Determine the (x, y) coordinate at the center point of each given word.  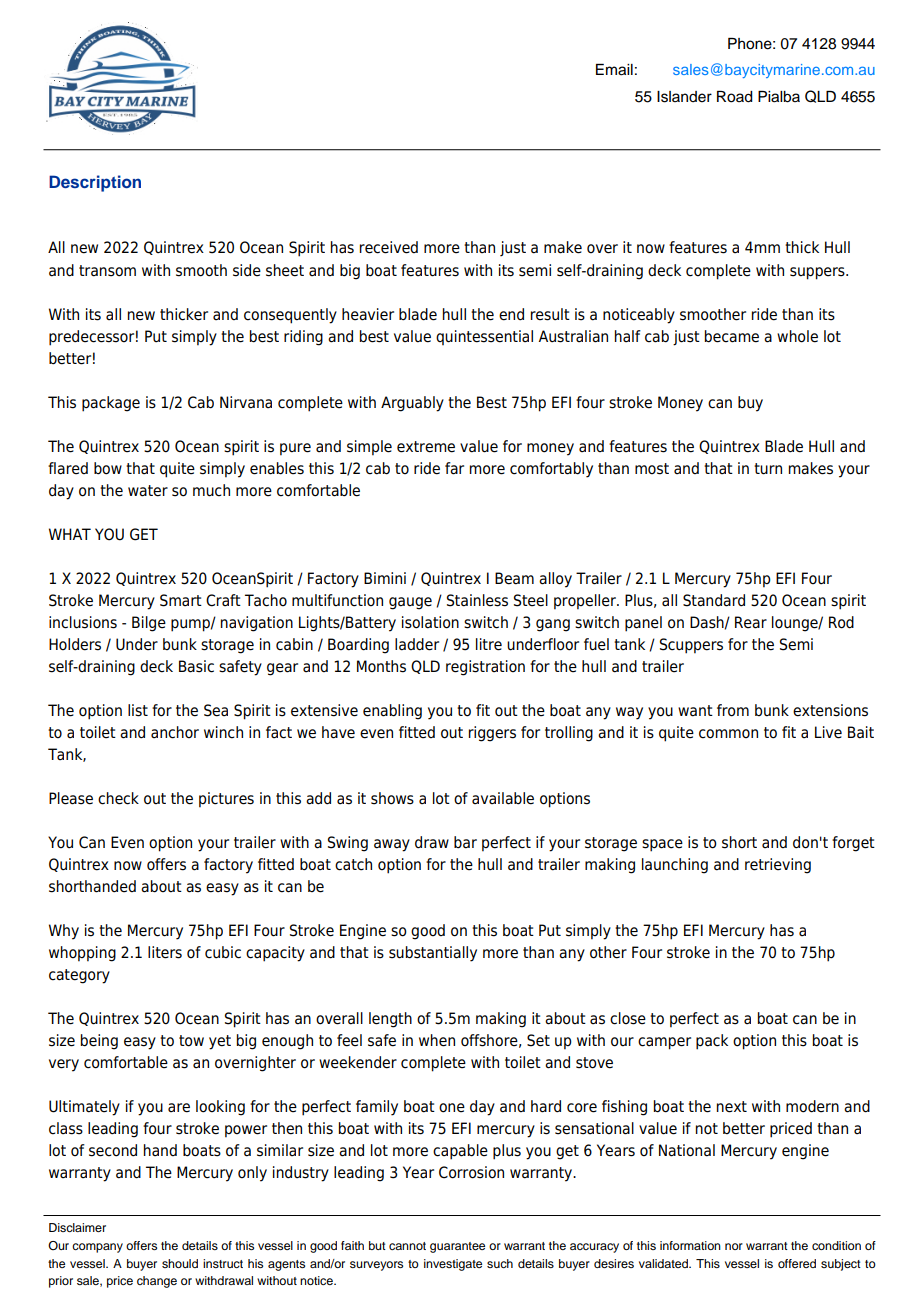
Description (95, 183)
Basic (196, 666)
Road (735, 97)
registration (485, 668)
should (180, 1263)
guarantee (457, 1247)
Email (614, 70)
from (733, 710)
